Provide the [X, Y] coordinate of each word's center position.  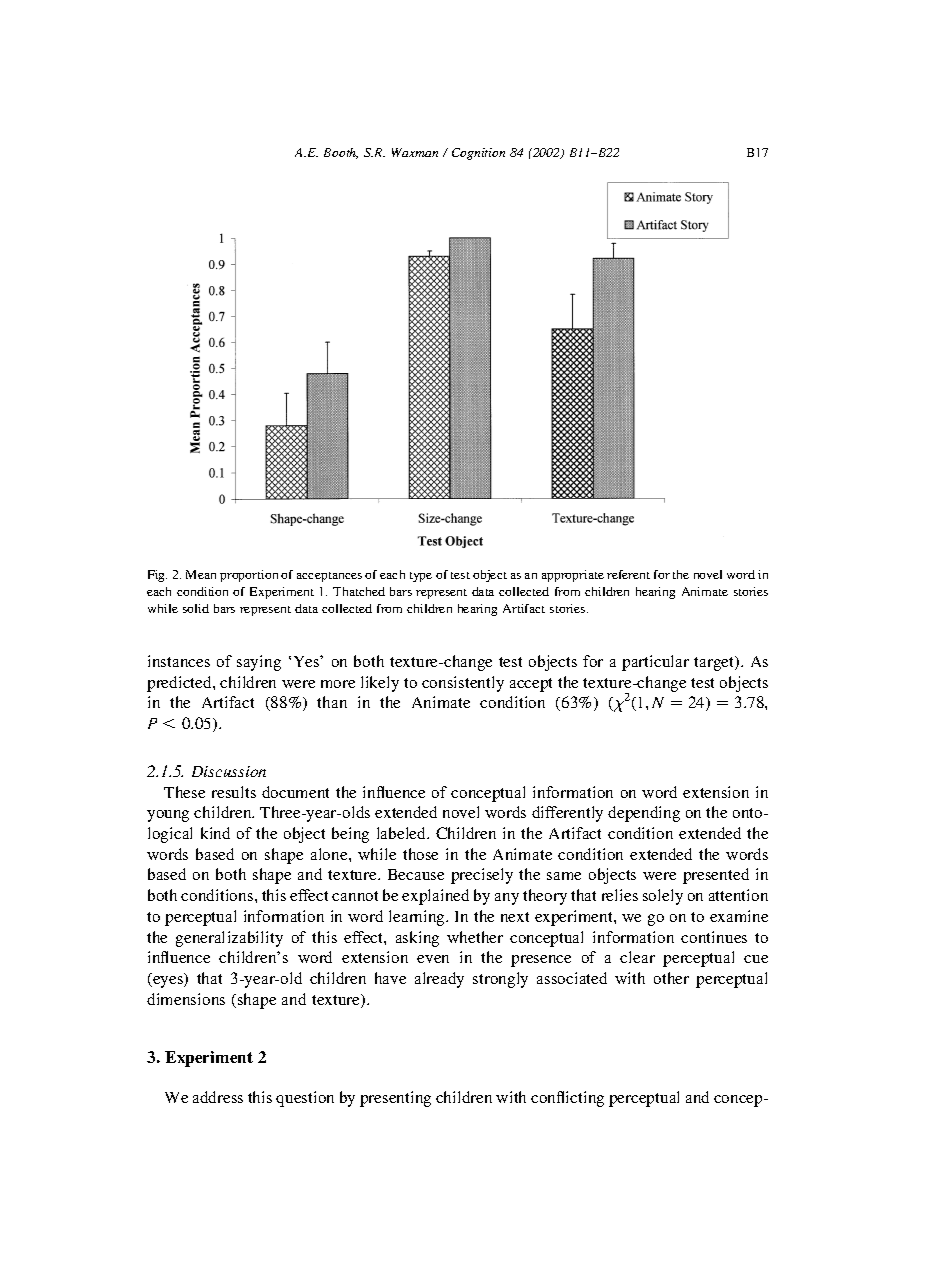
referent [628, 574]
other [671, 978]
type [421, 577]
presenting [395, 1099]
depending [644, 814]
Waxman [415, 152]
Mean [201, 574]
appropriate [573, 576]
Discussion [229, 771]
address [218, 1097]
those [420, 854]
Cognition [478, 154]
